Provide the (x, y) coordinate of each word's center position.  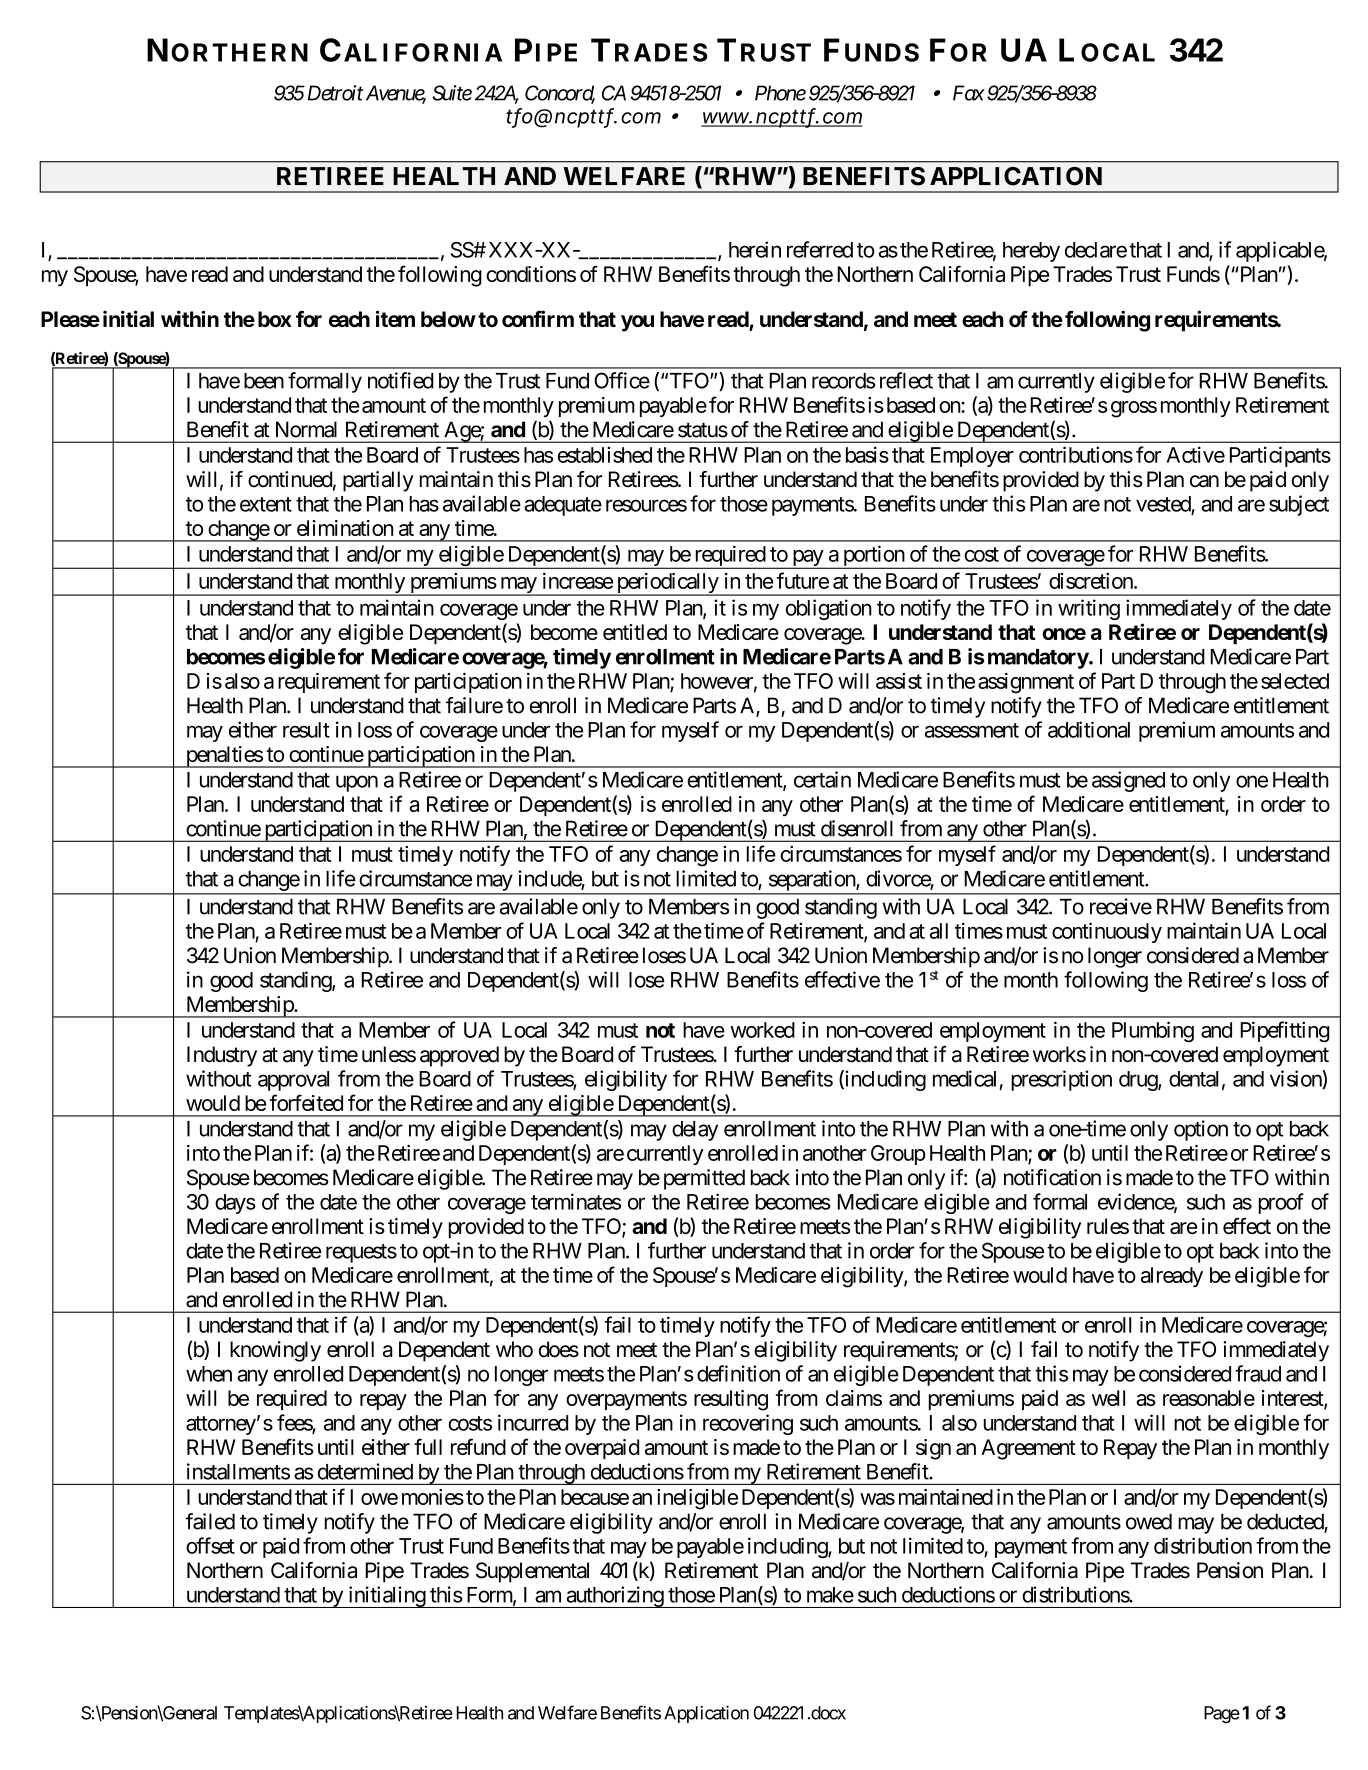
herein (755, 249)
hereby (1031, 252)
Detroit (333, 93)
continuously (1107, 932)
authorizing (614, 1597)
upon (357, 783)
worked (762, 1030)
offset (210, 1545)
